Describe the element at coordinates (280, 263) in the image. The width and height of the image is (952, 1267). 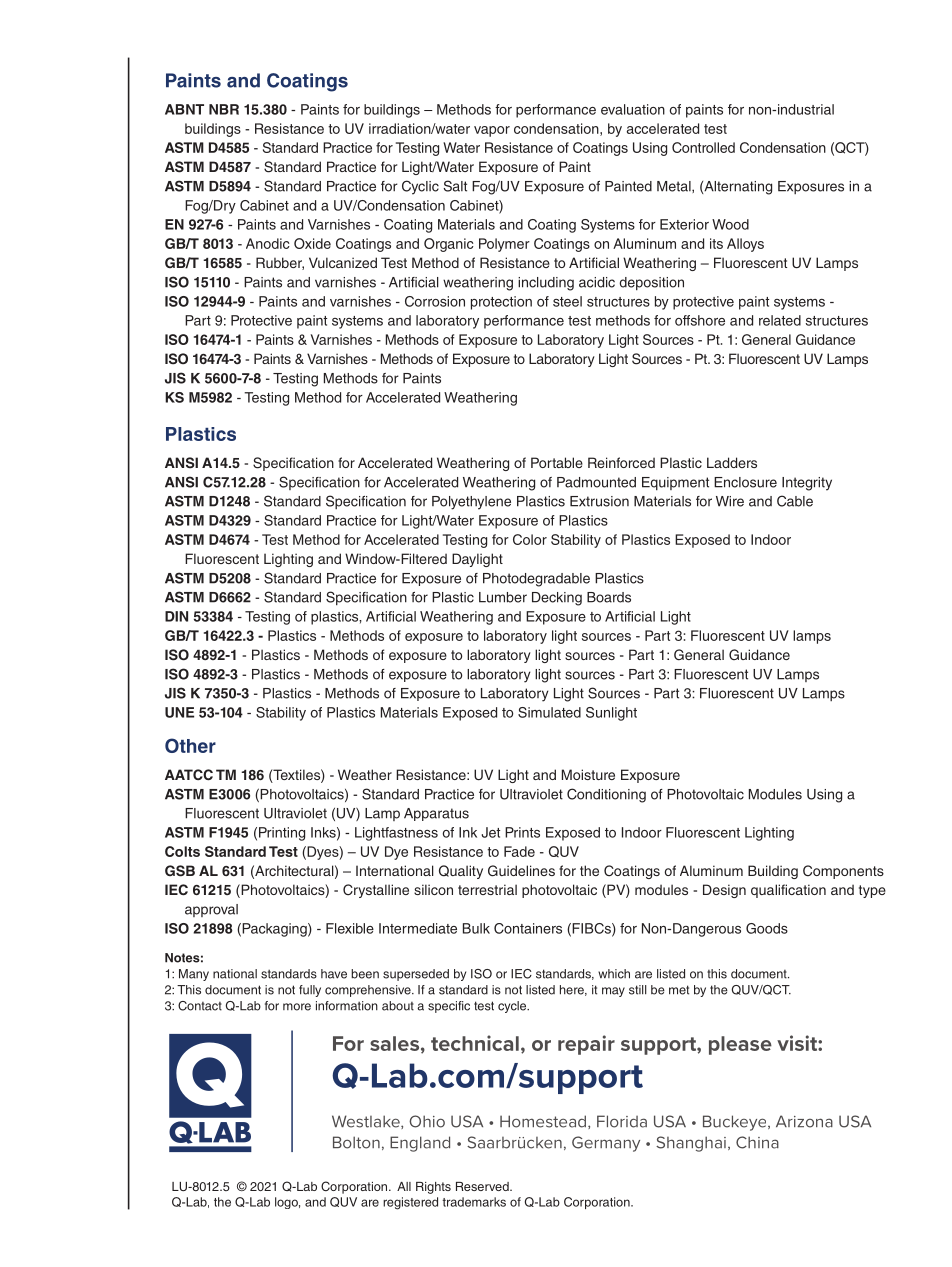
I see `Rubber` at that location.
